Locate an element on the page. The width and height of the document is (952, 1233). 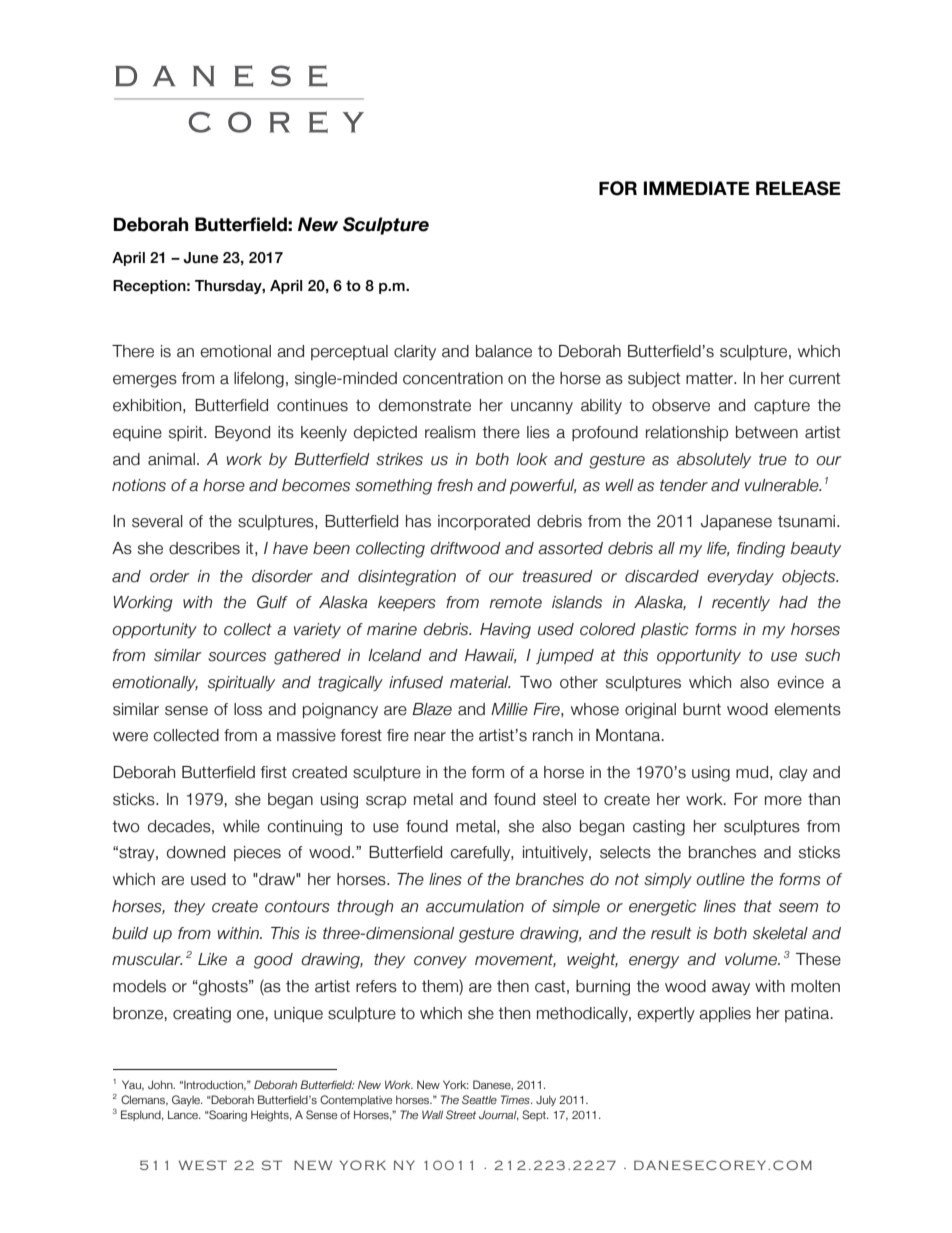
Gayle is located at coordinates (187, 1100).
